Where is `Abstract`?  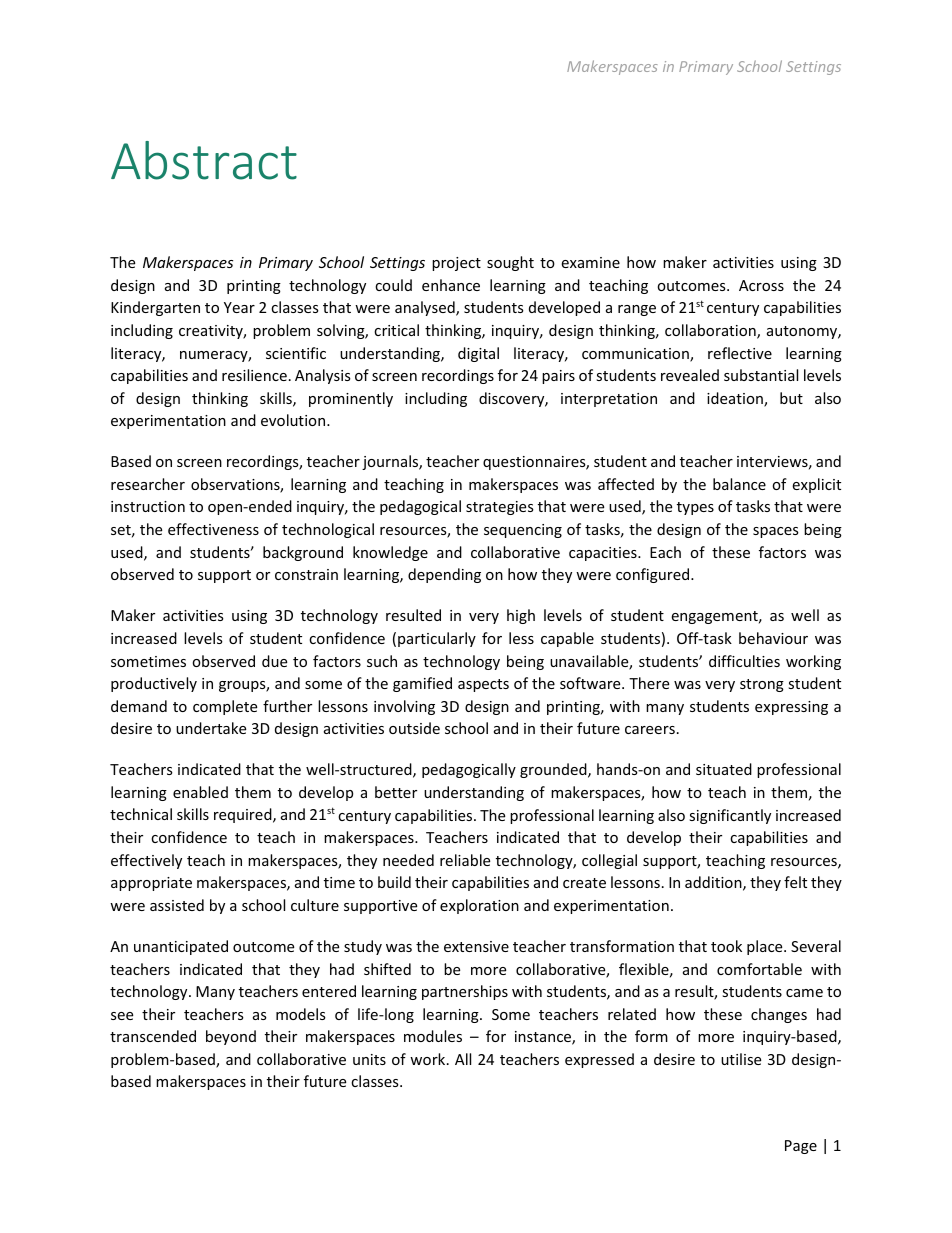
Abstract is located at coordinates (204, 160).
